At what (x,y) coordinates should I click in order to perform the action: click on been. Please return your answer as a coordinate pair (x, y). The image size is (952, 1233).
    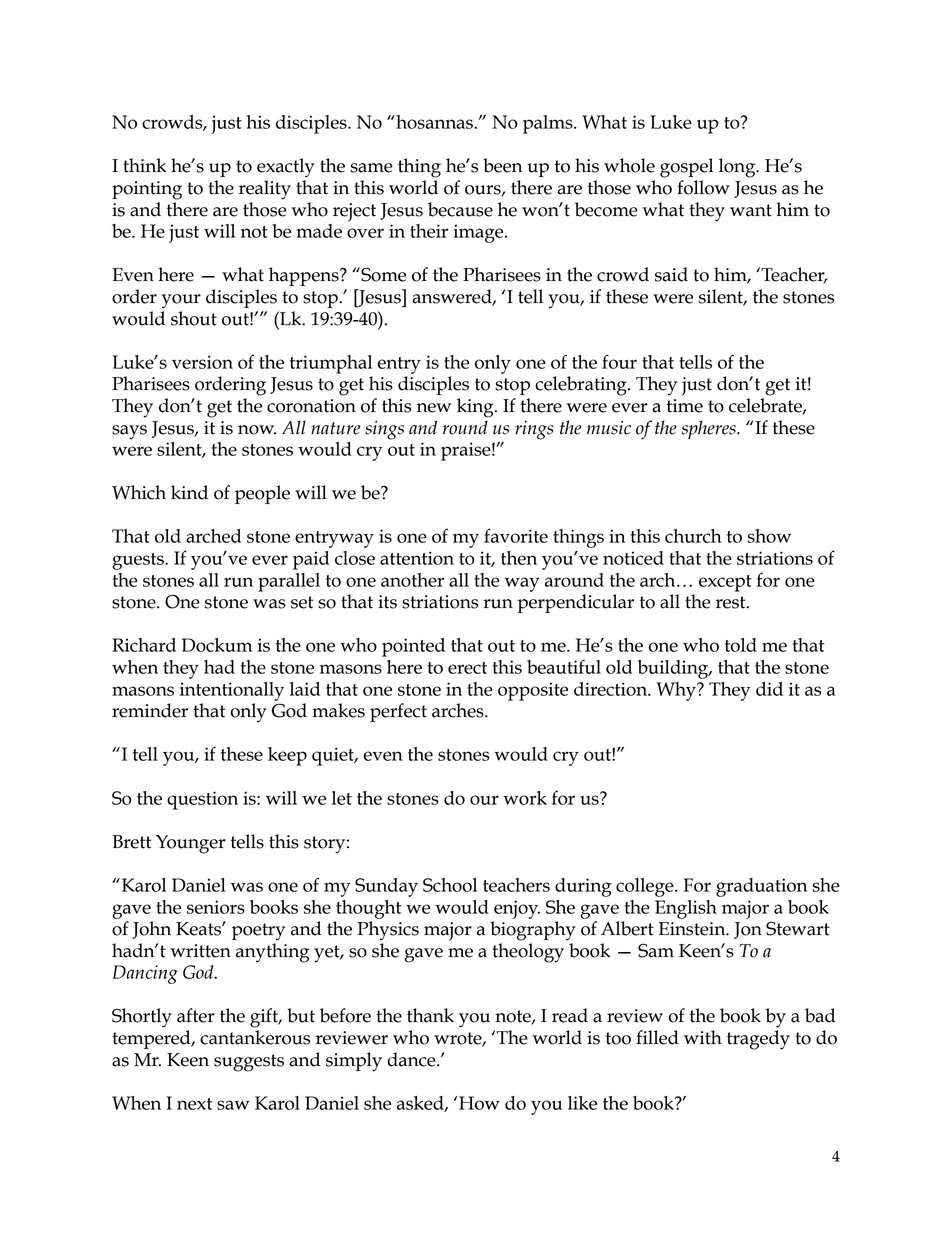
    Looking at the image, I should click on (502, 165).
